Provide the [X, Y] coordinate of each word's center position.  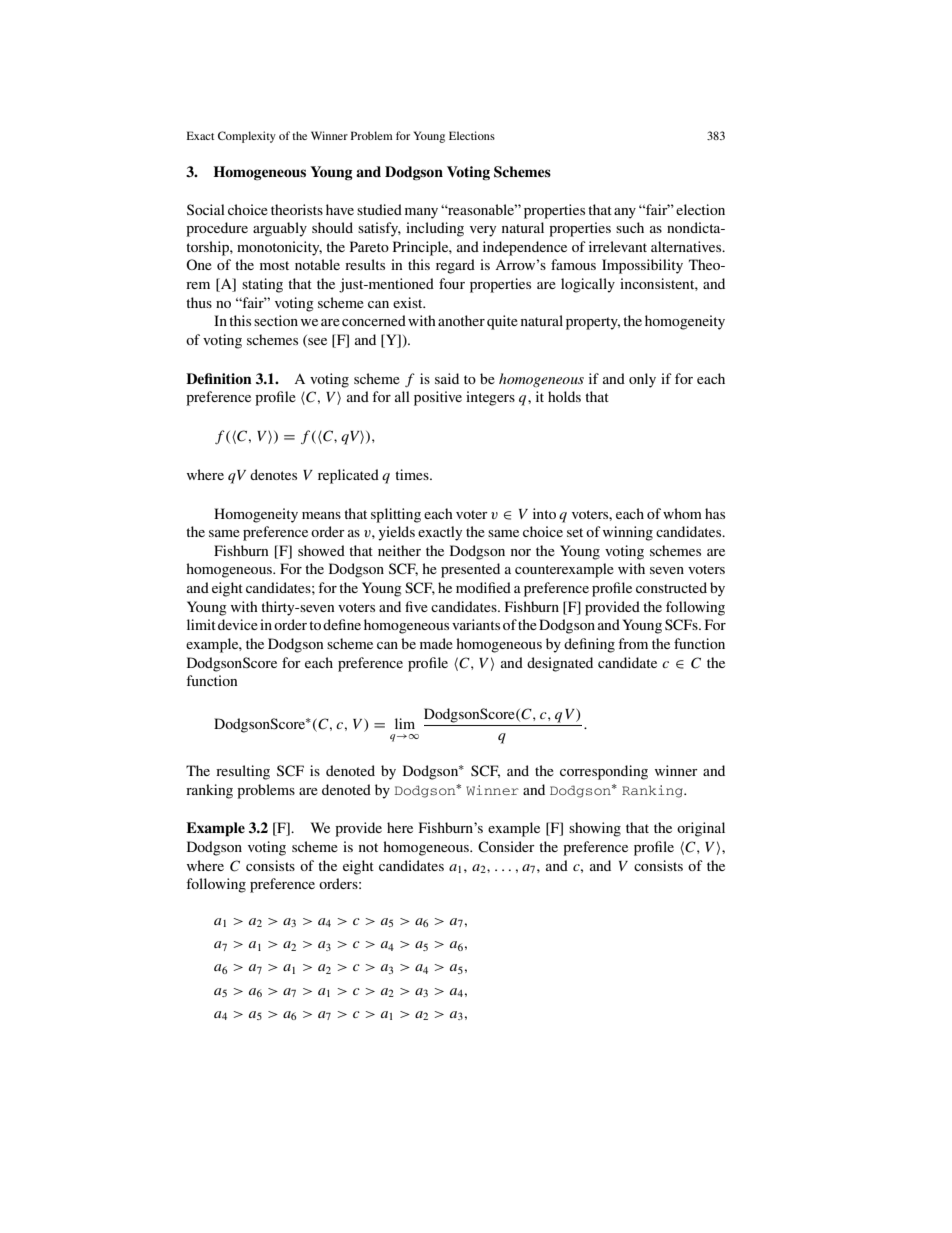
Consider [506, 846]
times [413, 474]
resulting [243, 772]
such [630, 227]
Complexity [247, 137]
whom [682, 513]
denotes [273, 474]
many [421, 213]
